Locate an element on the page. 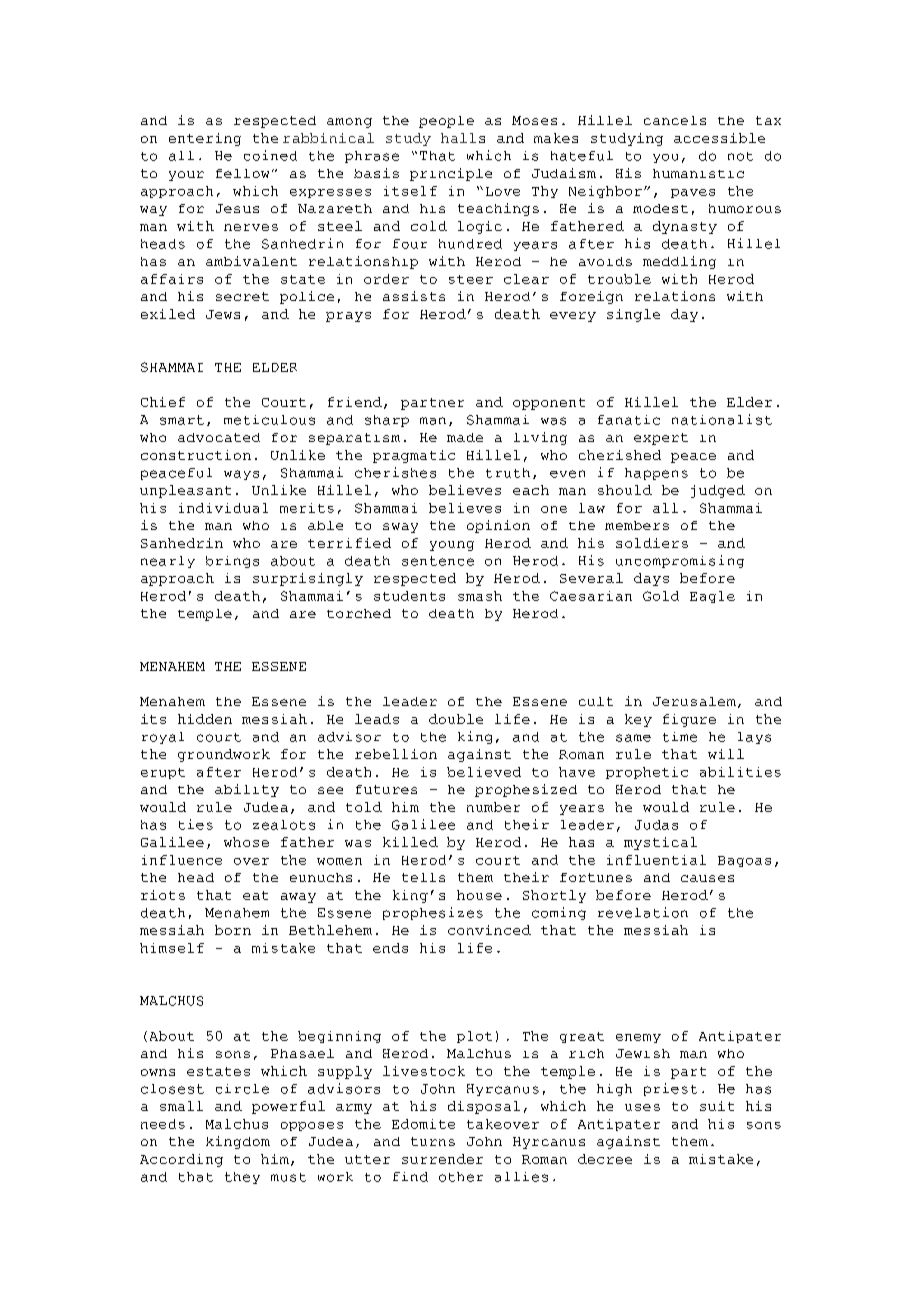  humanistic is located at coordinates (698, 173).
